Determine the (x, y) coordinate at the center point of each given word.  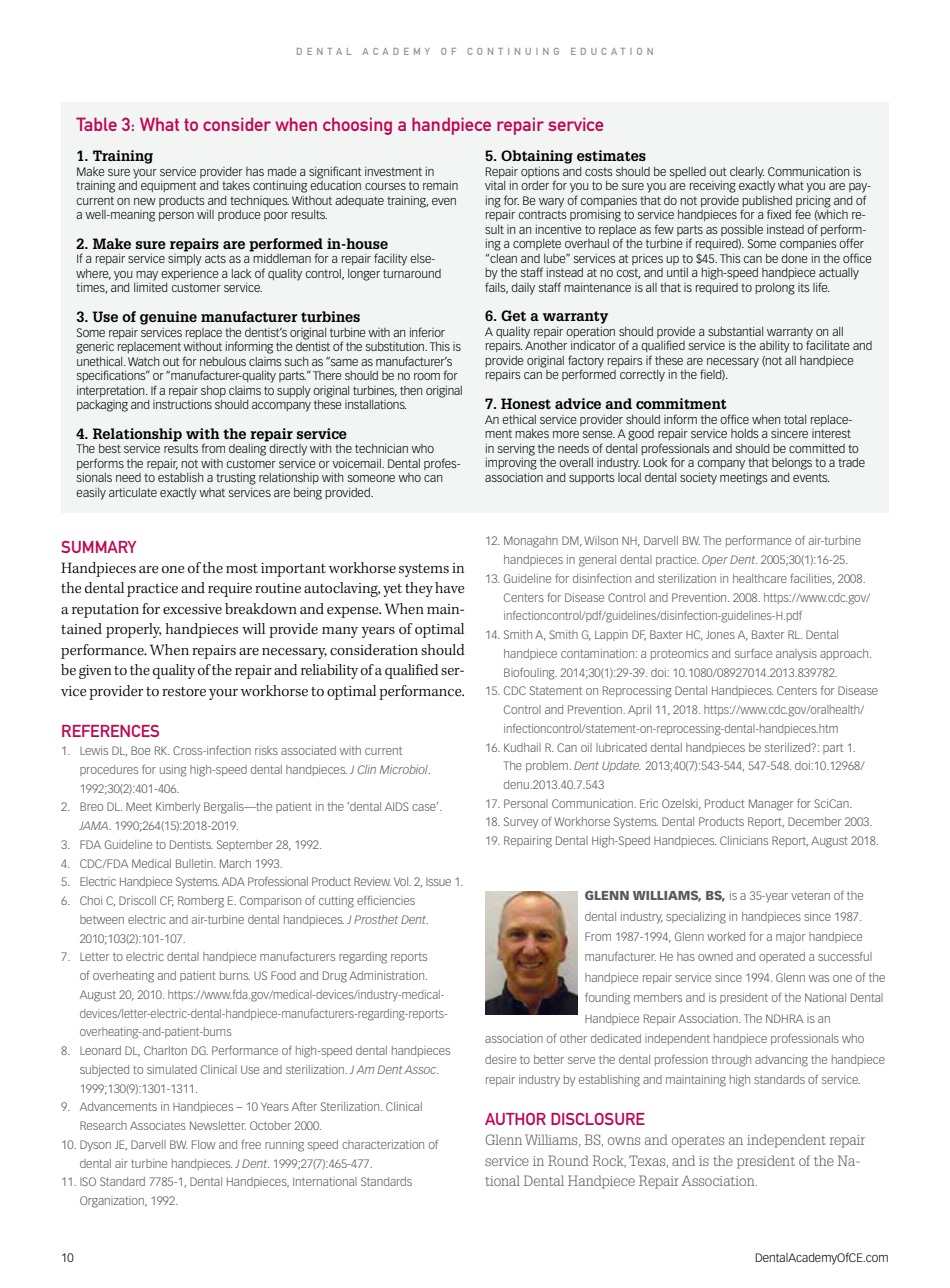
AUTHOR (515, 1119)
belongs (792, 464)
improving (511, 462)
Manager (771, 805)
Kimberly (178, 808)
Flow (204, 1144)
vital (495, 185)
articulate (133, 492)
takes (236, 185)
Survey (521, 823)
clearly (747, 173)
